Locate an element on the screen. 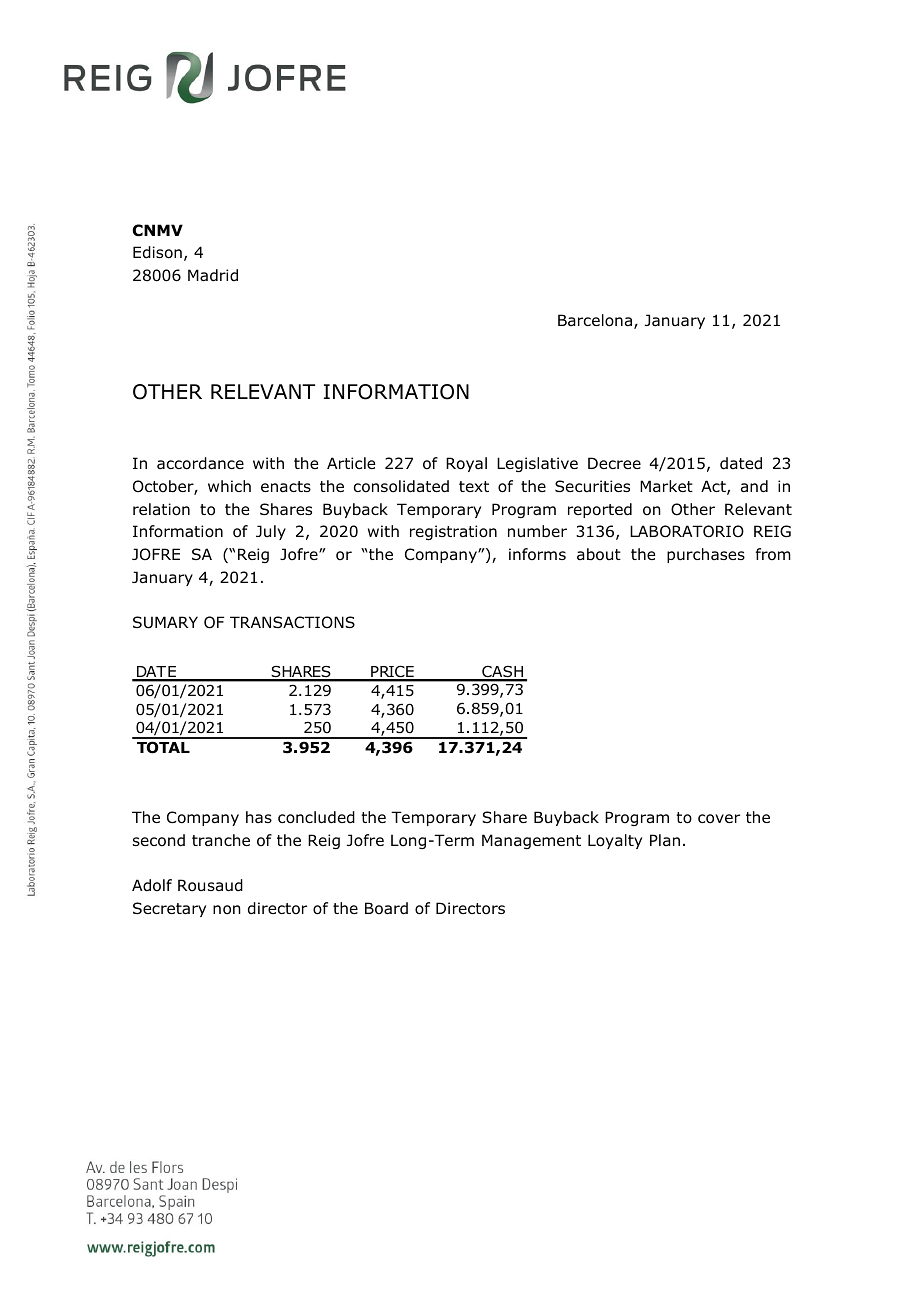 The width and height of the screenshot is (924, 1309). Market is located at coordinates (666, 486).
